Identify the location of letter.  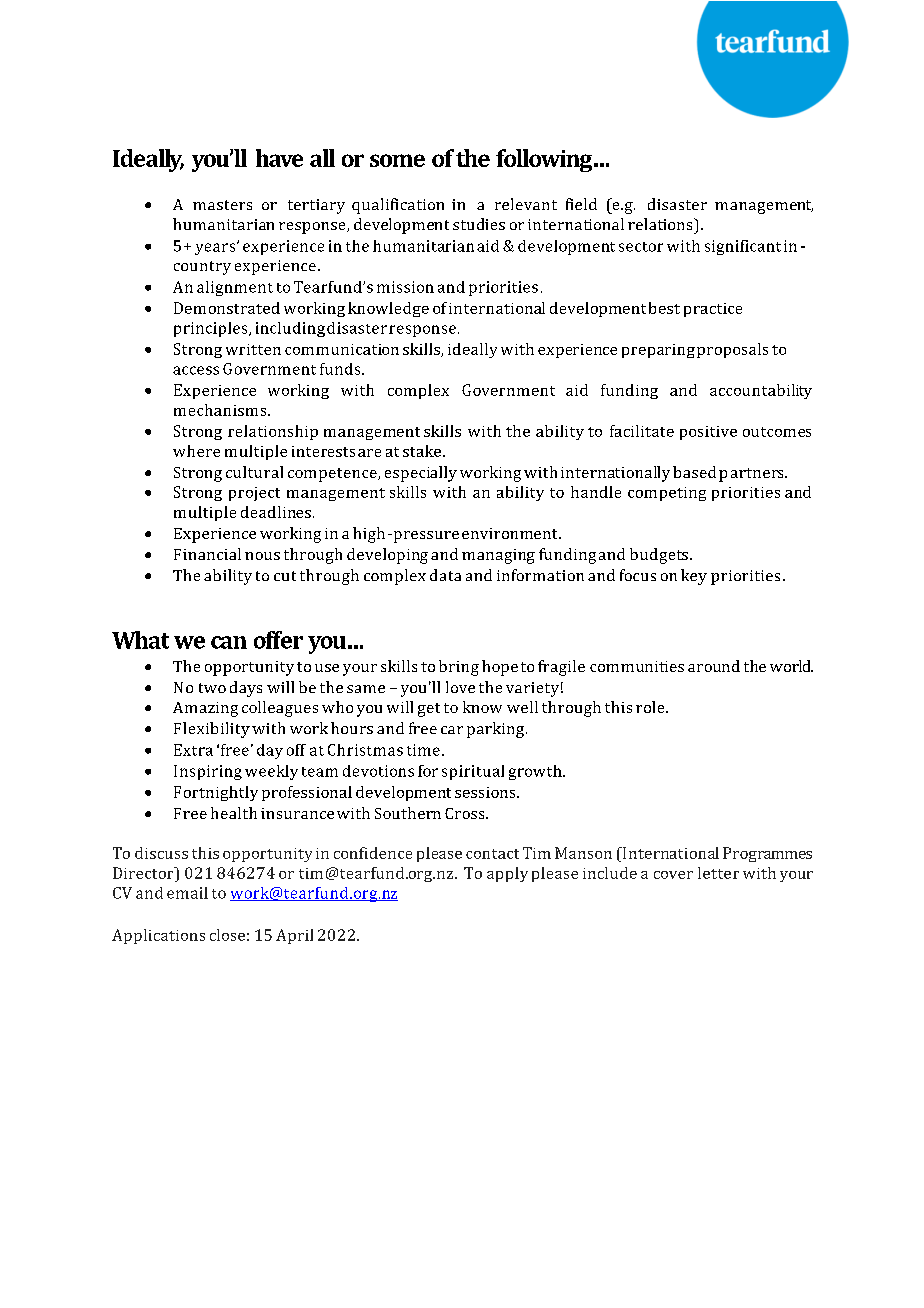
(718, 873).
